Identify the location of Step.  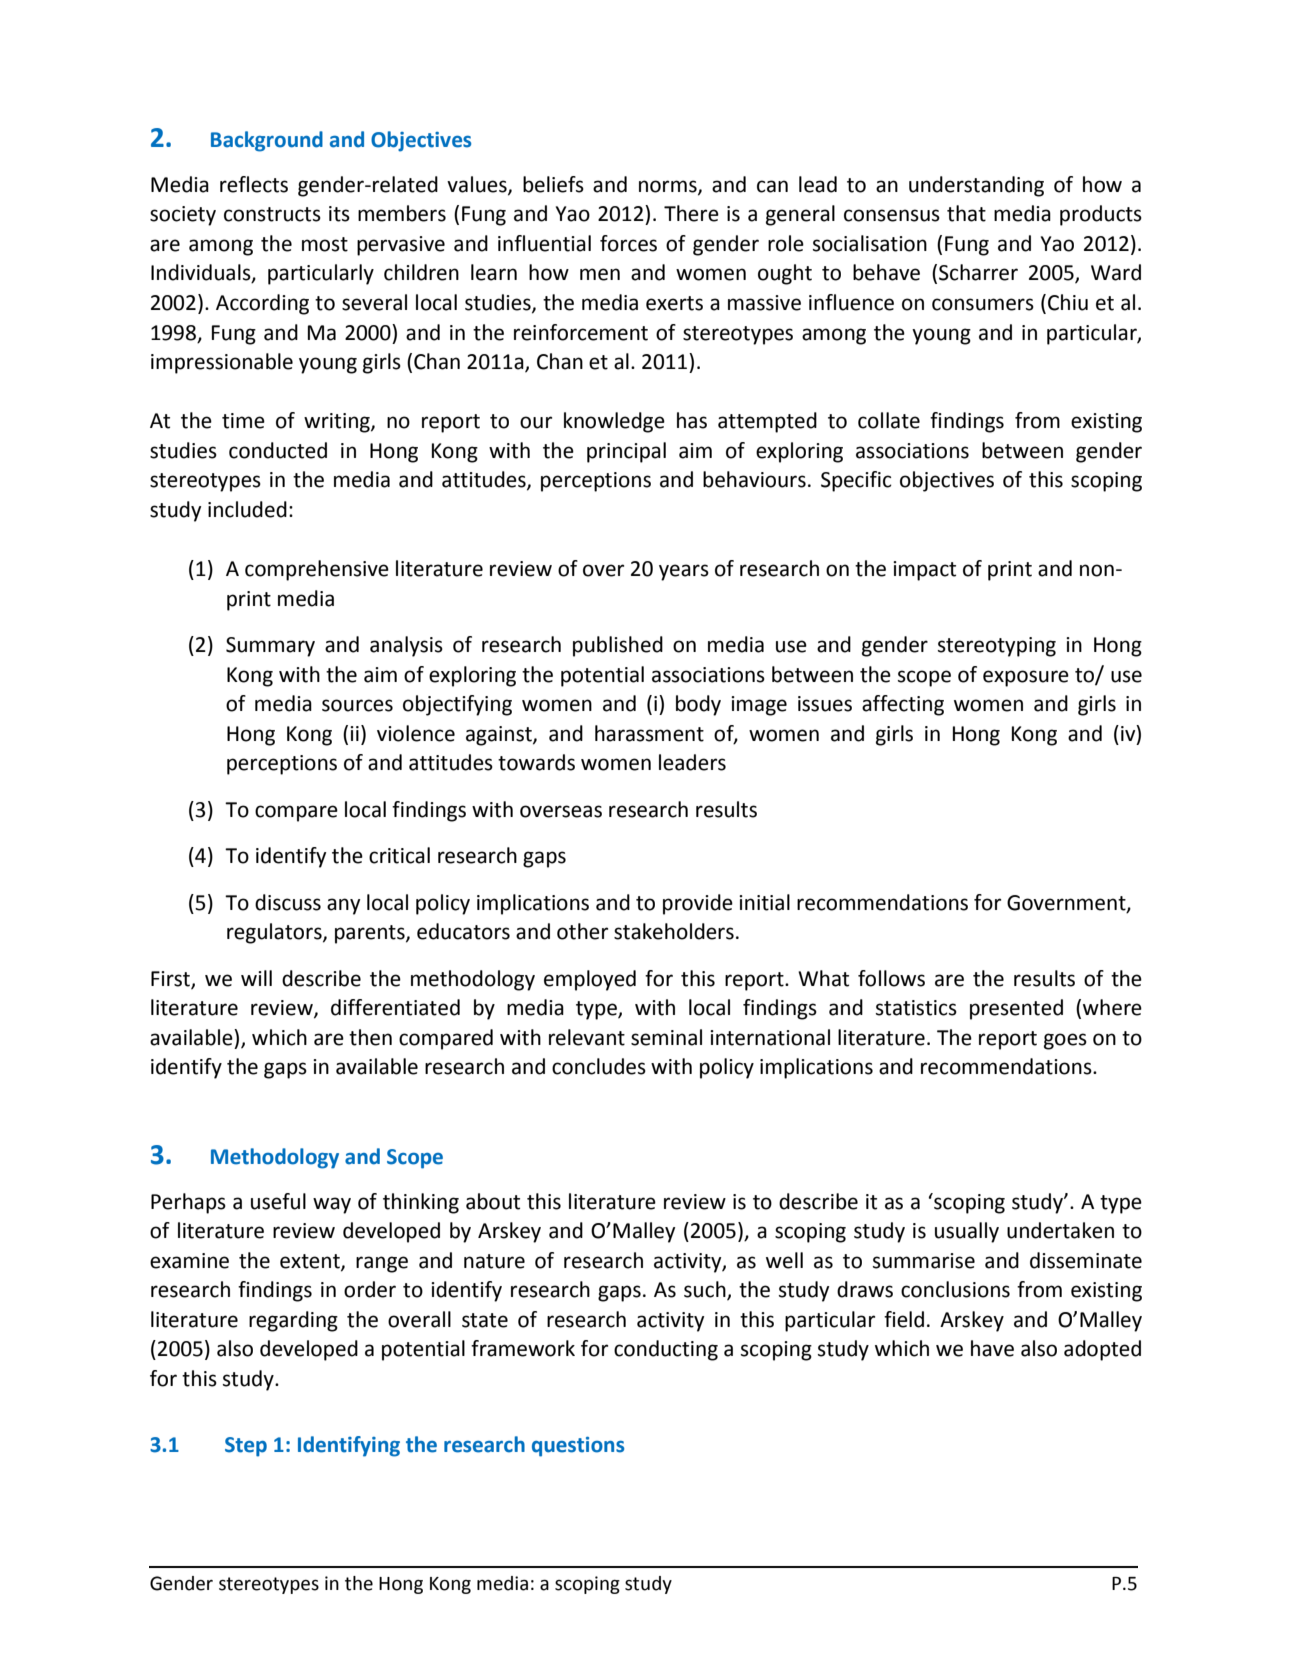
(246, 1447).
